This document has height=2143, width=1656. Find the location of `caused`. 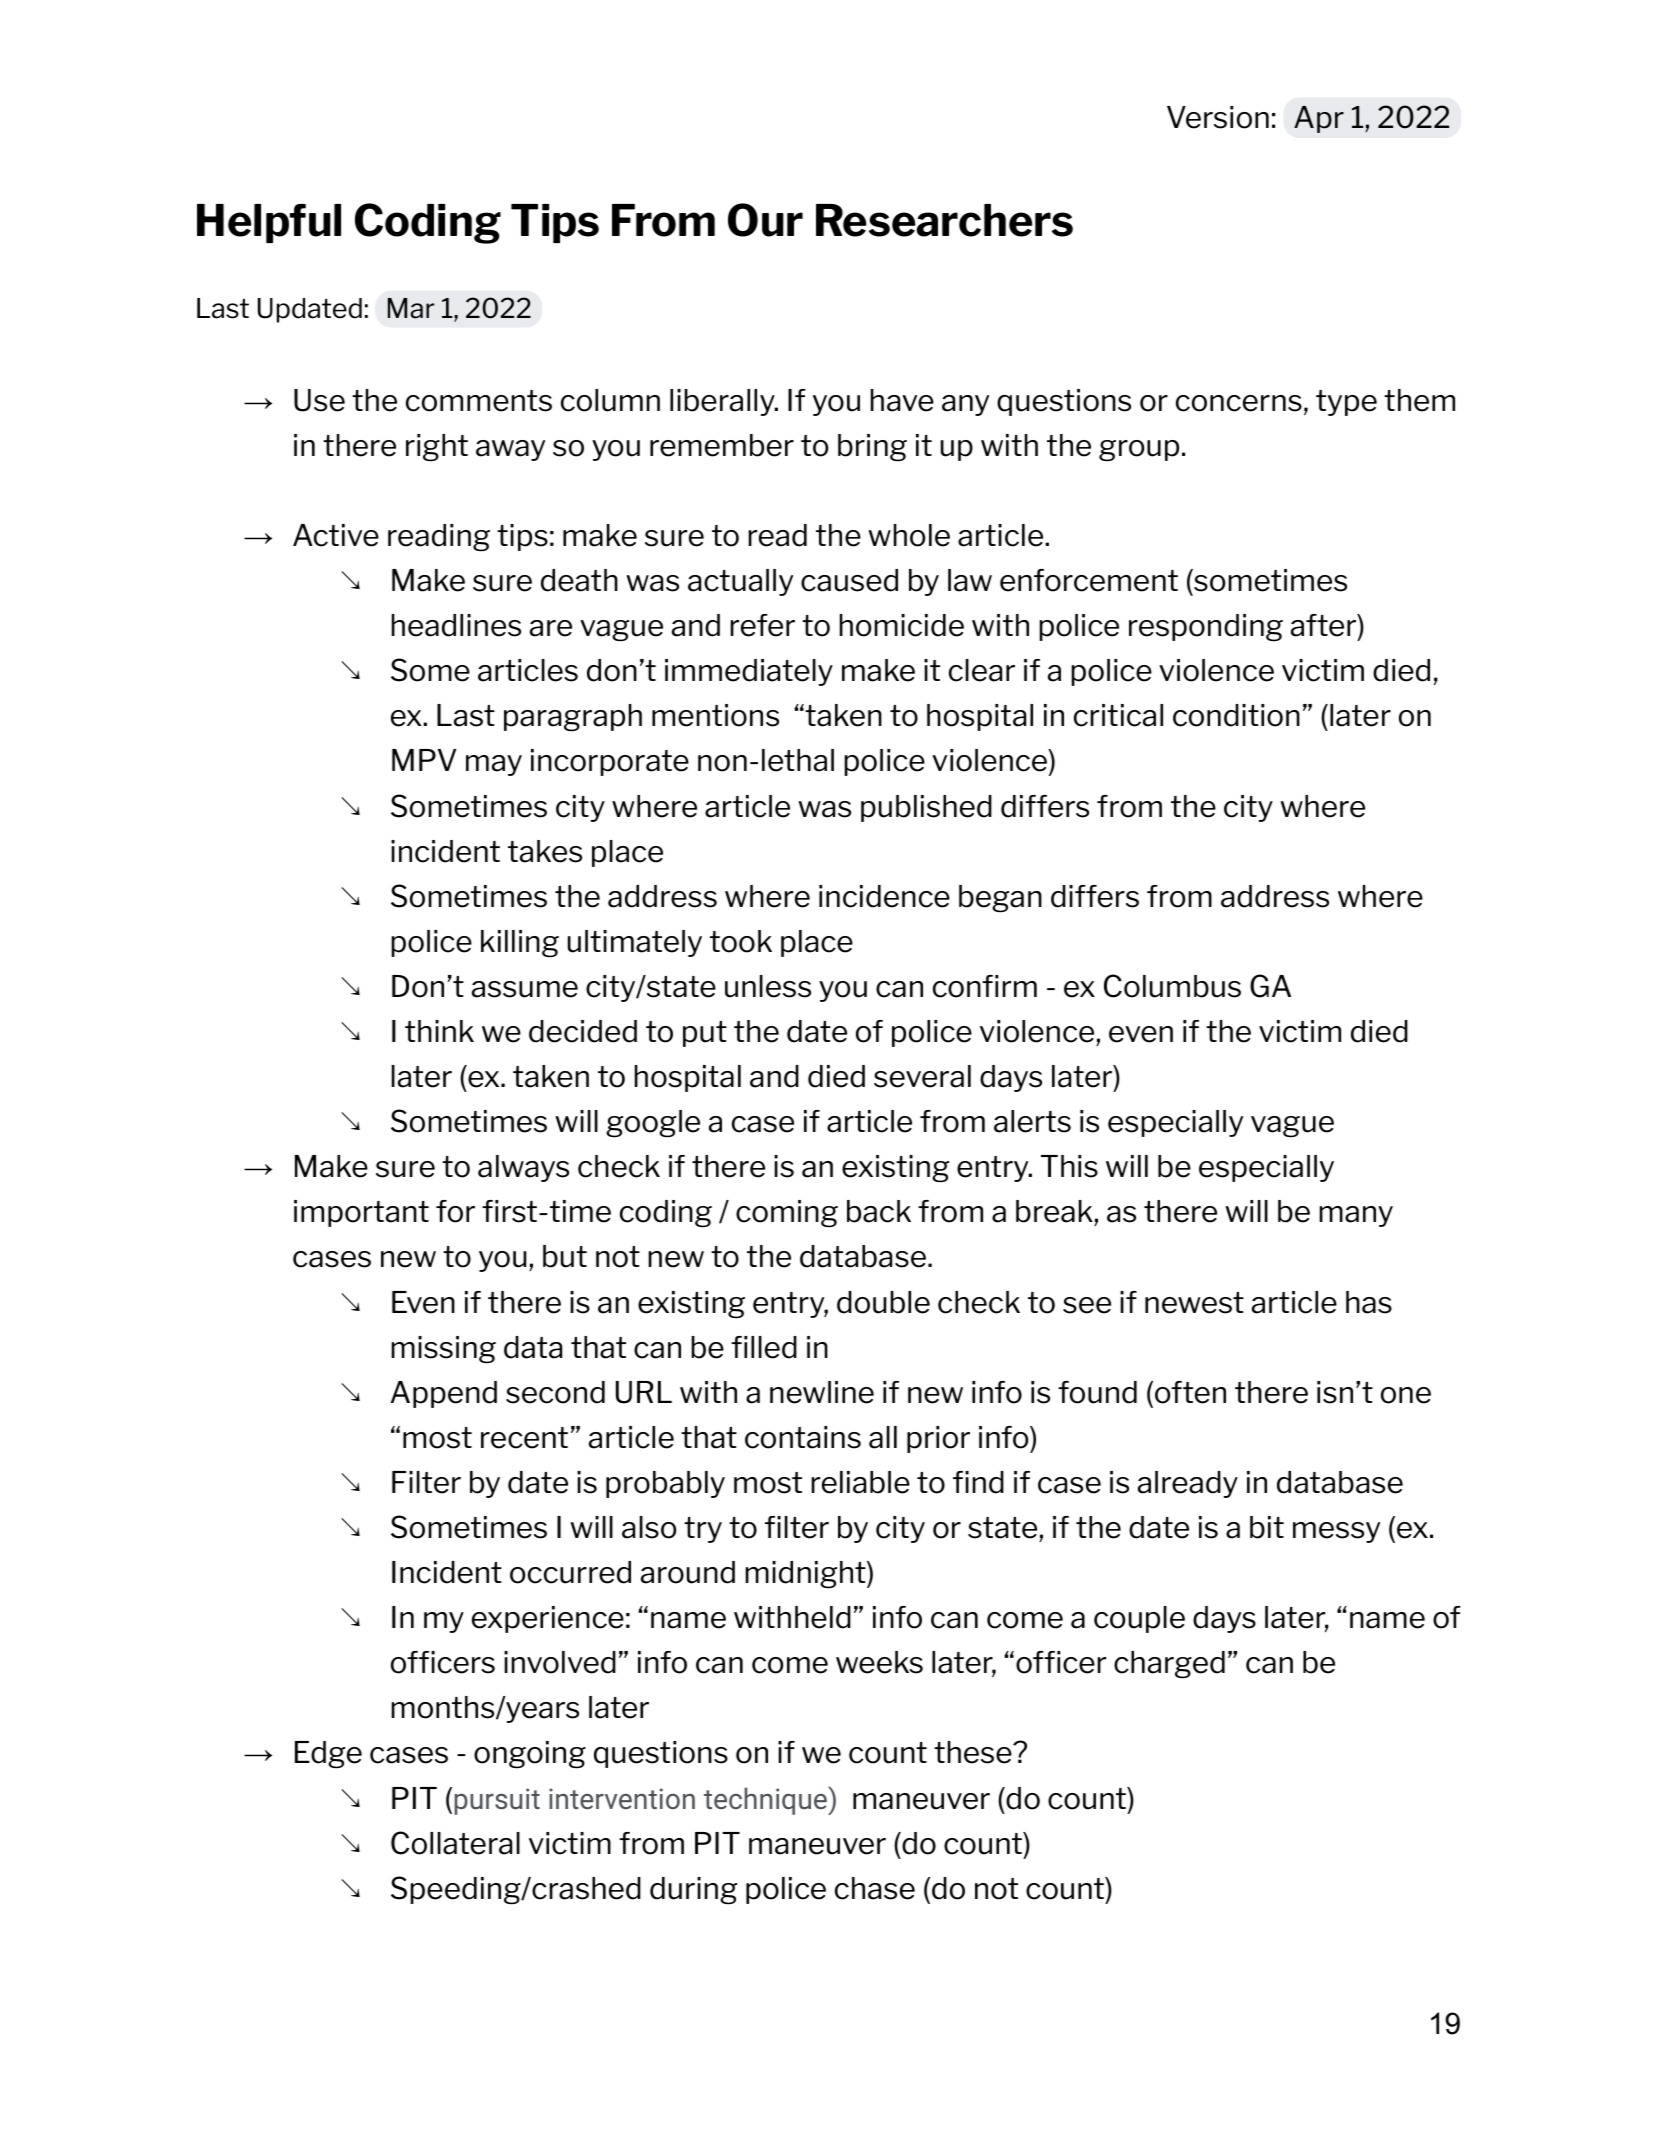

caused is located at coordinates (849, 580).
